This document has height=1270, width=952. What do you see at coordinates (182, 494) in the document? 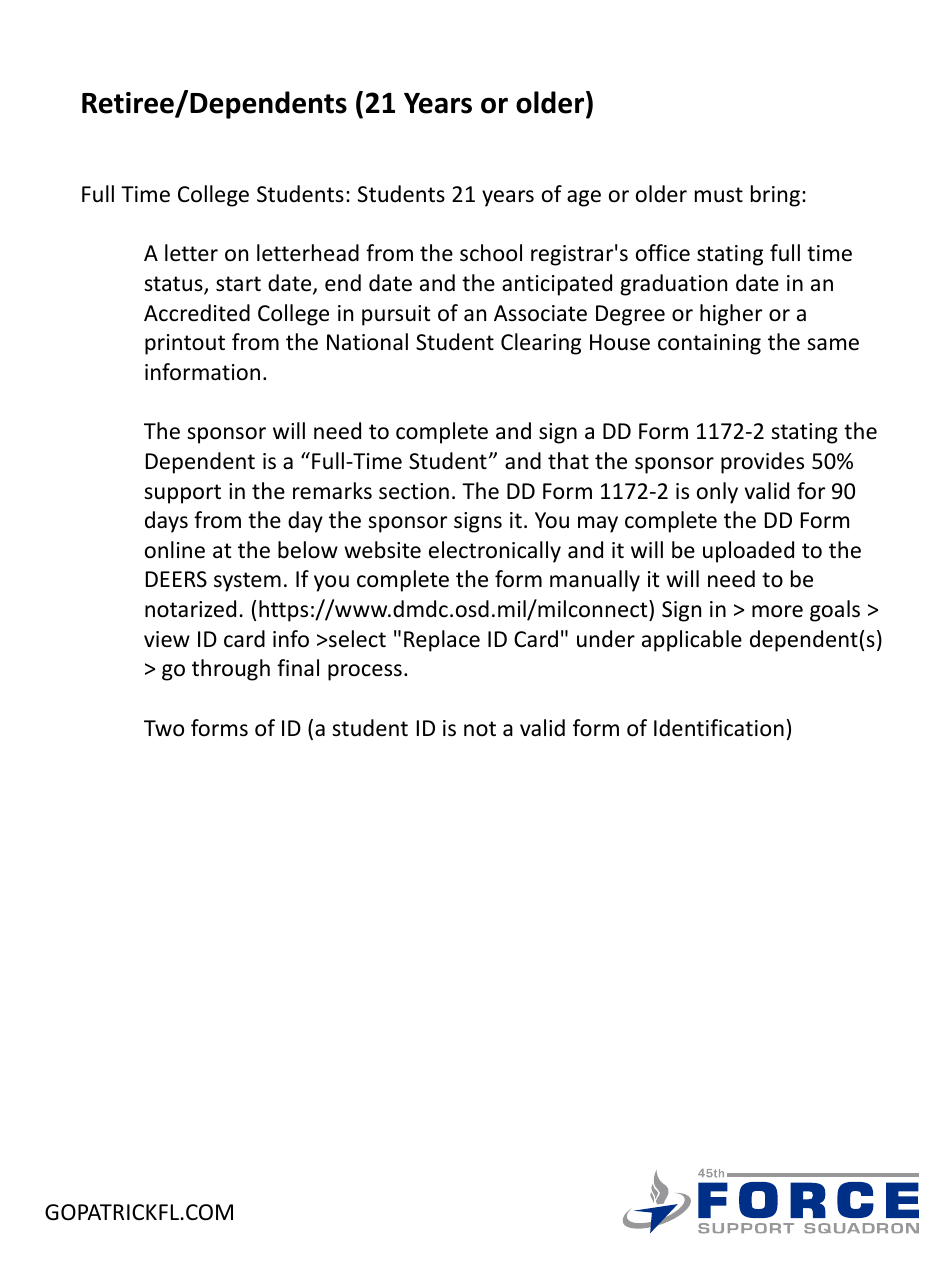
I see `support` at bounding box center [182, 494].
